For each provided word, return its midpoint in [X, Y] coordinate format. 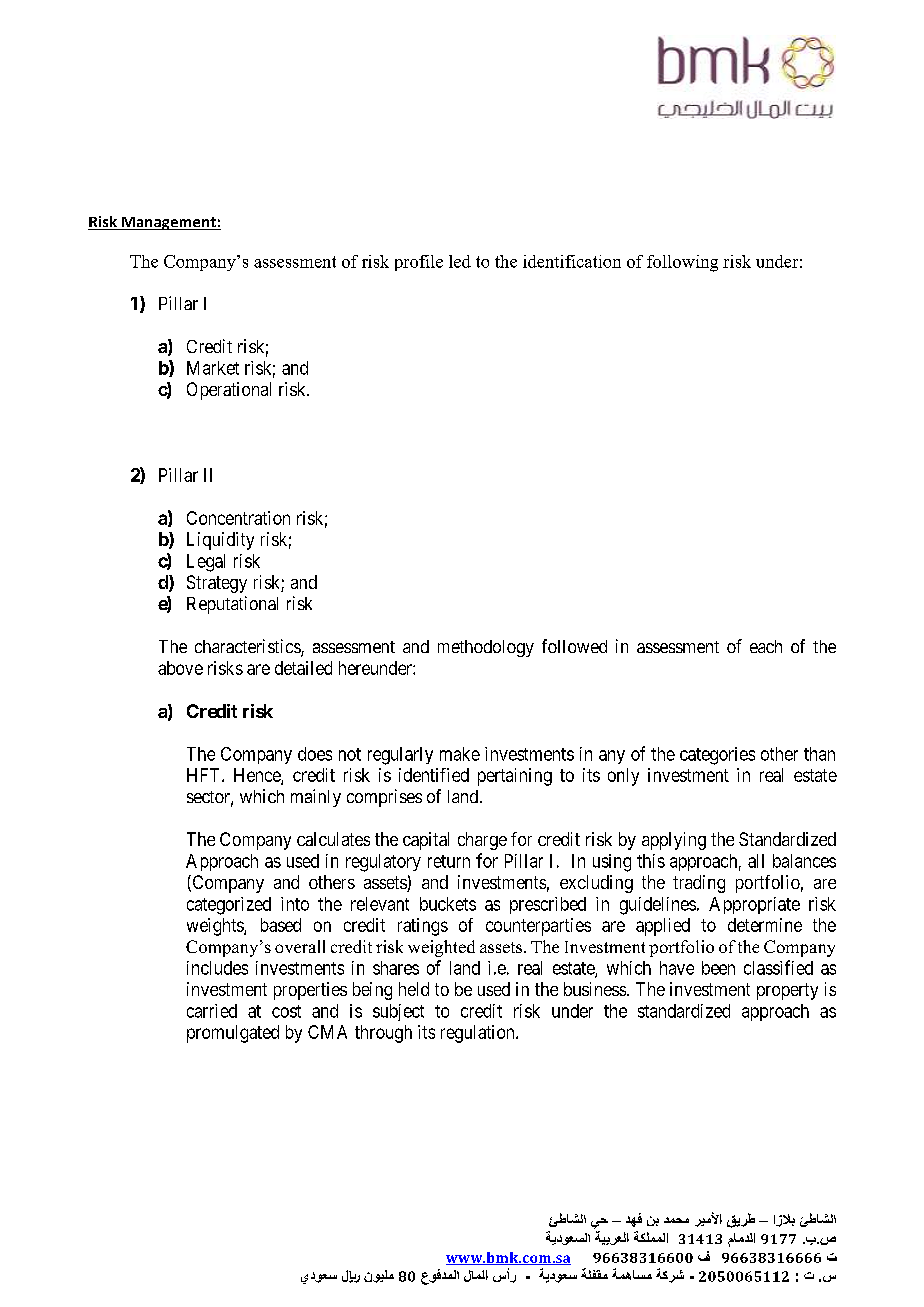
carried [212, 1011]
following [682, 263]
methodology [486, 648]
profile [419, 263]
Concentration [238, 518]
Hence [258, 776]
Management [169, 223]
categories [717, 756]
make [460, 754]
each [766, 646]
